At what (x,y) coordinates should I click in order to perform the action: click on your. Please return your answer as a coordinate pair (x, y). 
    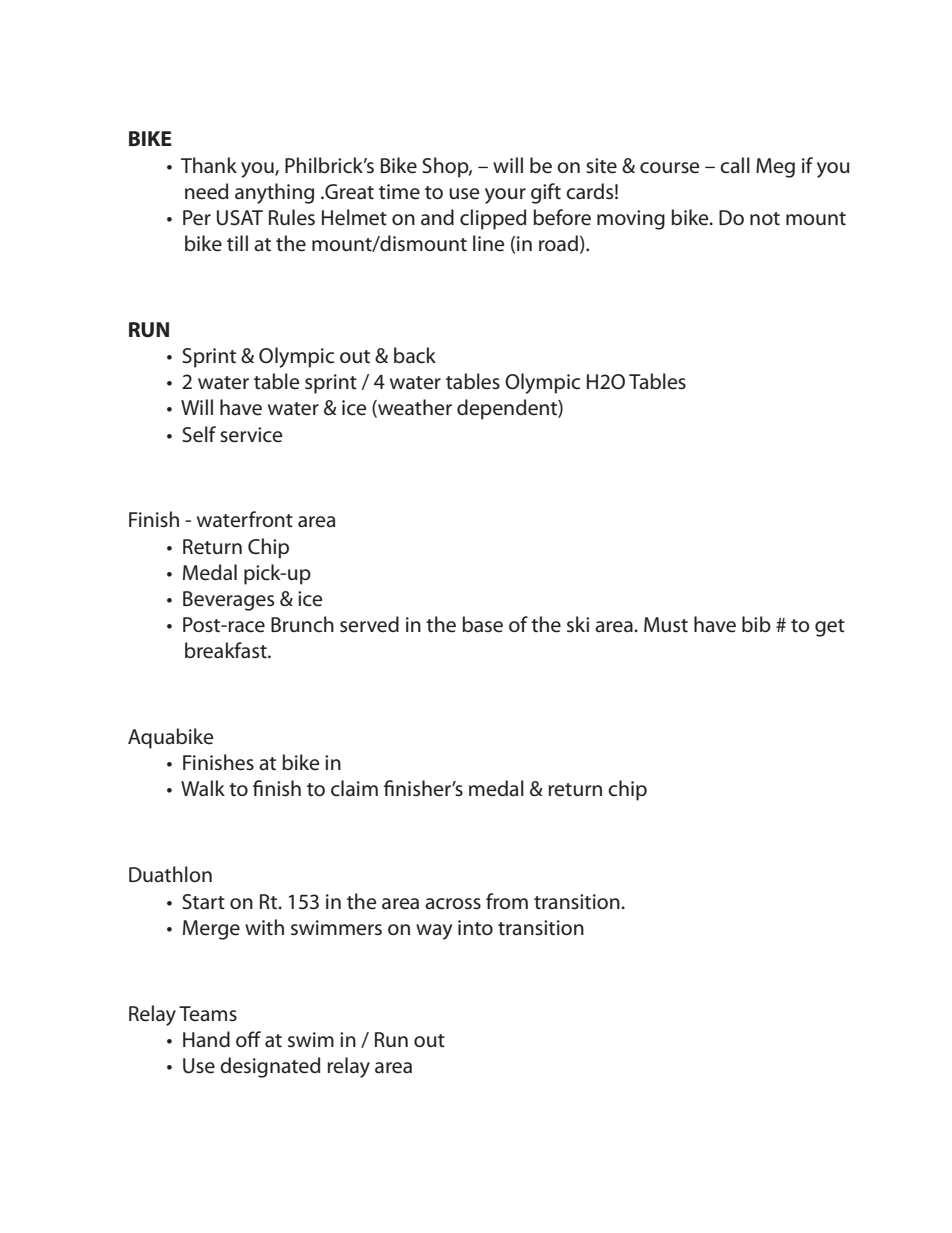
    Looking at the image, I should click on (505, 196).
